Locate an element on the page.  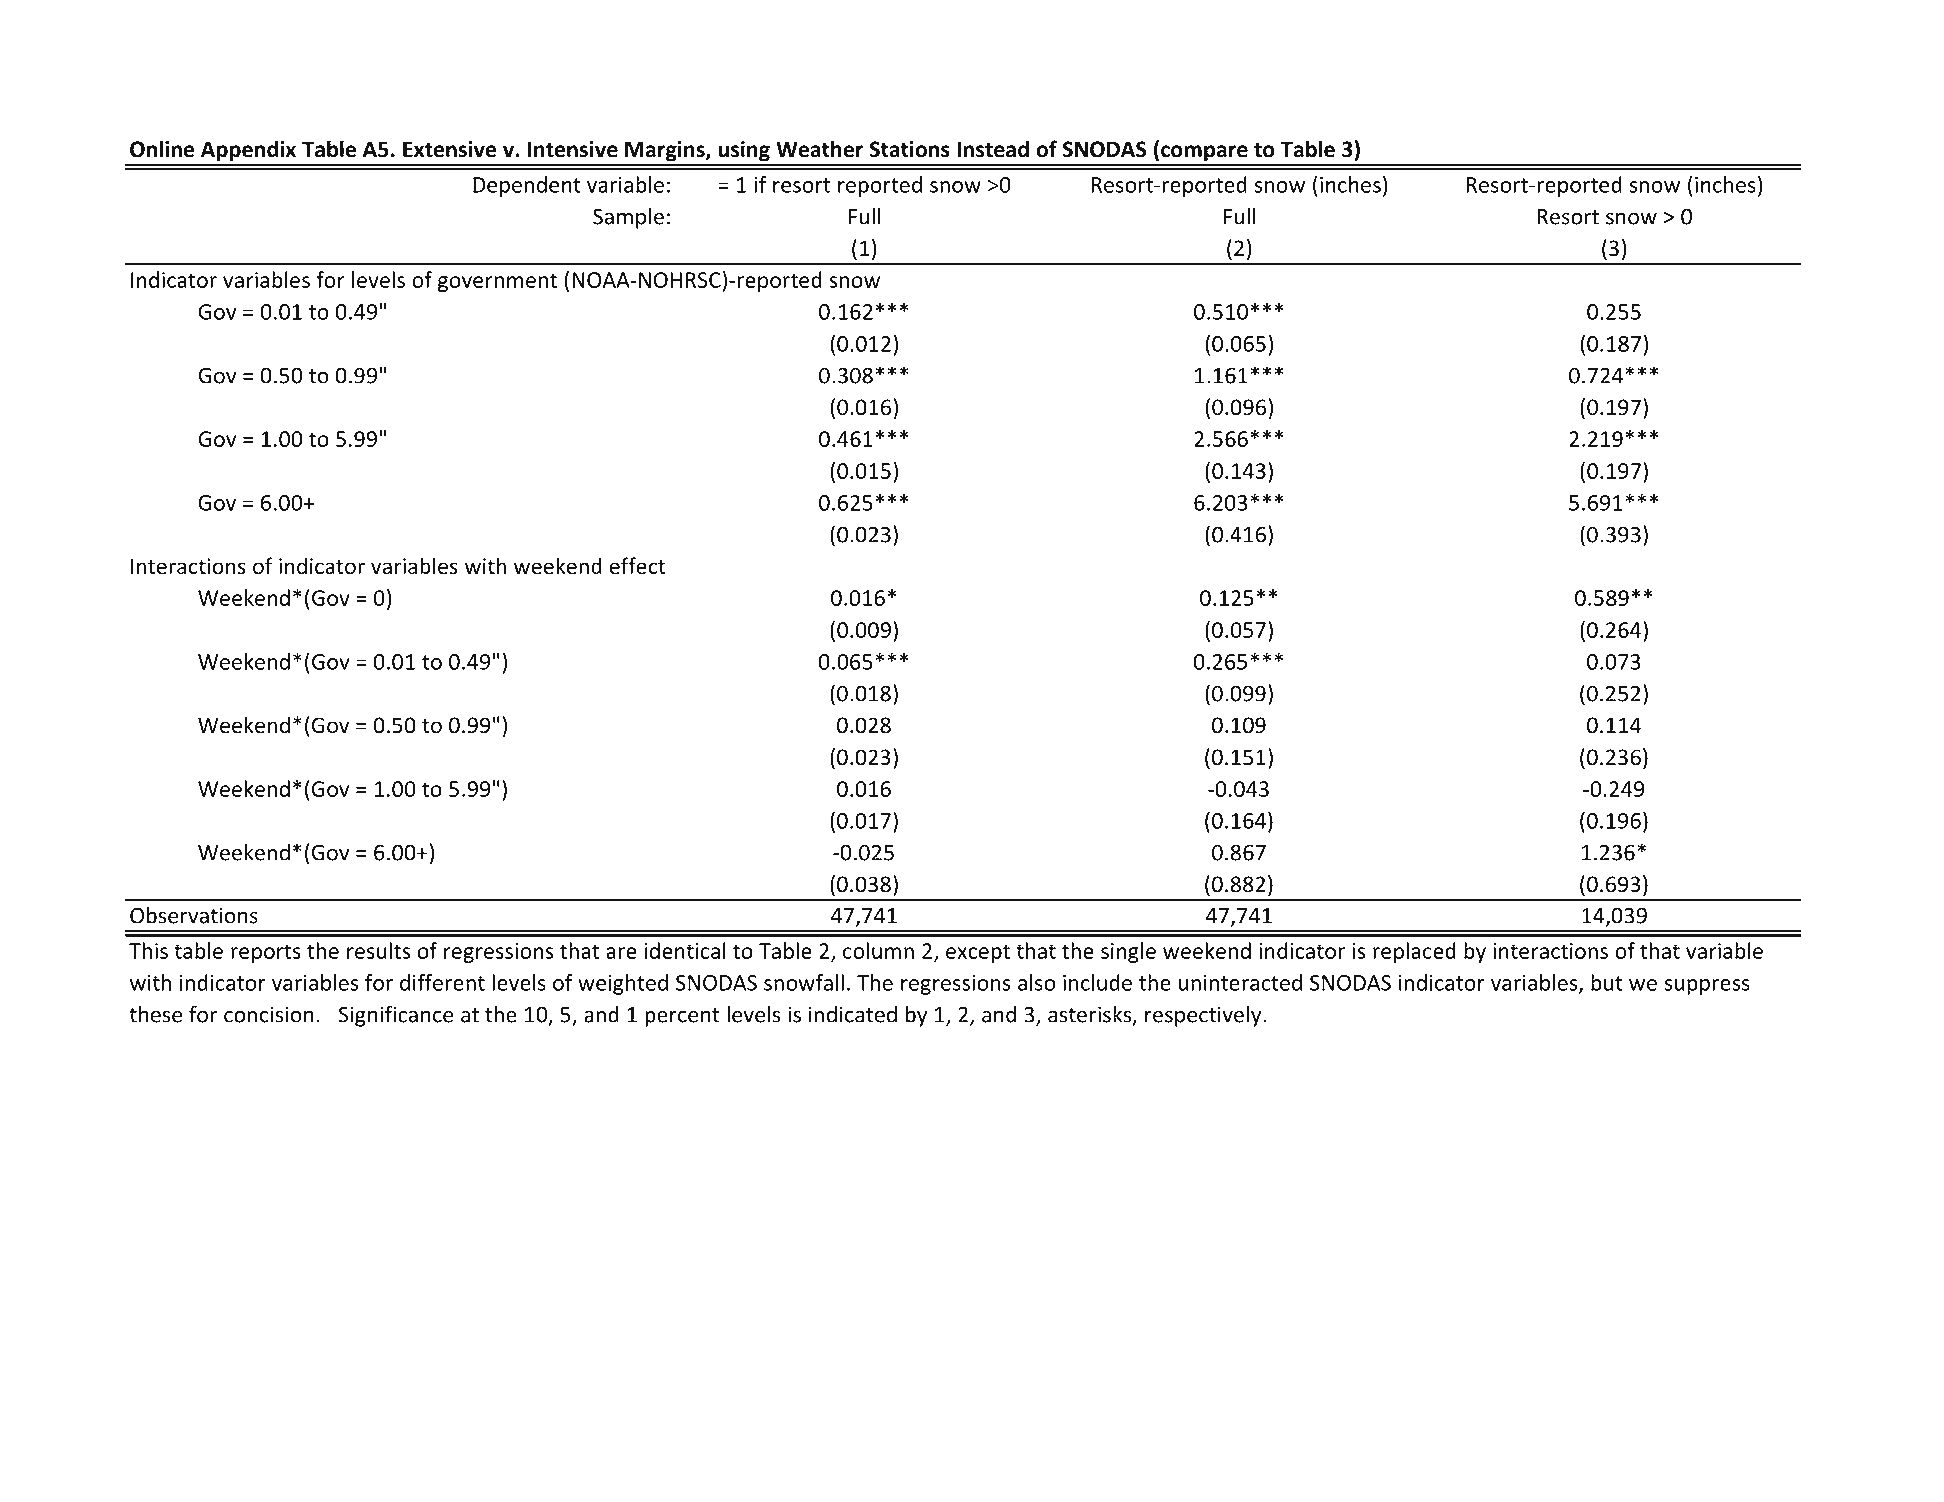
except is located at coordinates (978, 953).
